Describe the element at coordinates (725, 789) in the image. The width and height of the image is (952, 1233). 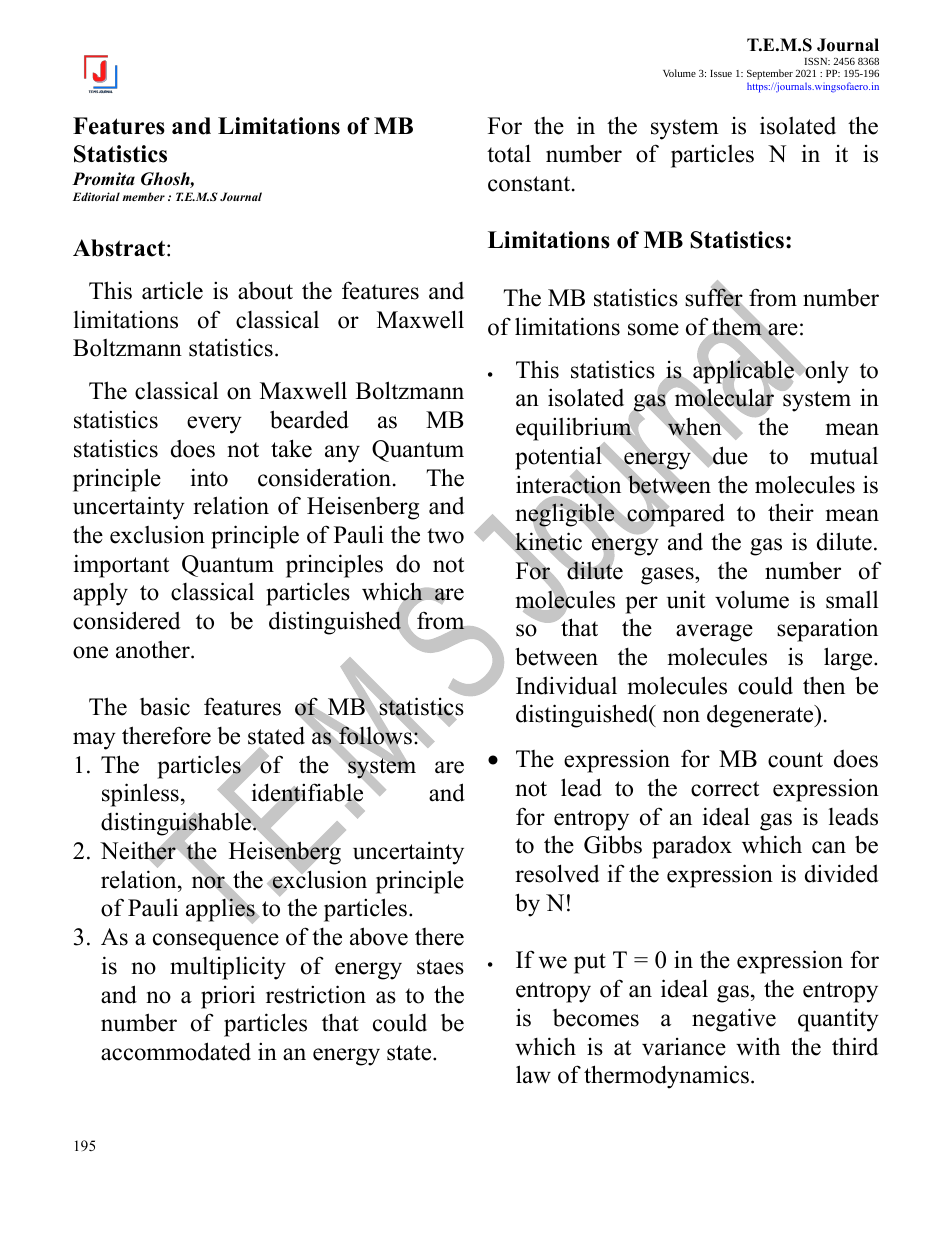
I see `correct` at that location.
